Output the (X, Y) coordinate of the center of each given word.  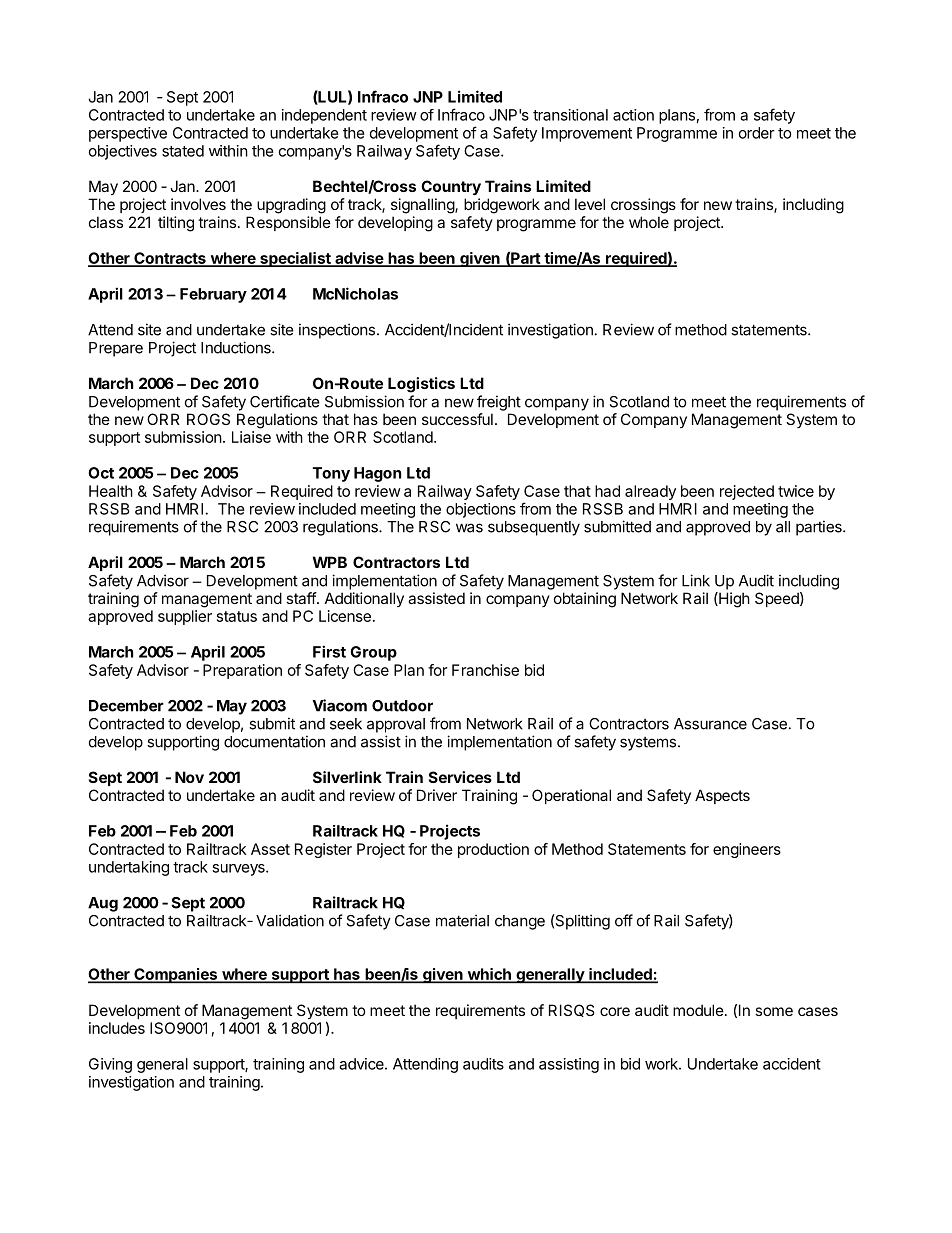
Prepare (116, 349)
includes (117, 1028)
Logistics (421, 385)
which (489, 975)
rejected (747, 492)
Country (451, 187)
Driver (437, 795)
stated (183, 151)
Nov (189, 777)
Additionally (364, 599)
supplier (185, 617)
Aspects (722, 796)
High (733, 600)
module (698, 1010)
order (757, 133)
